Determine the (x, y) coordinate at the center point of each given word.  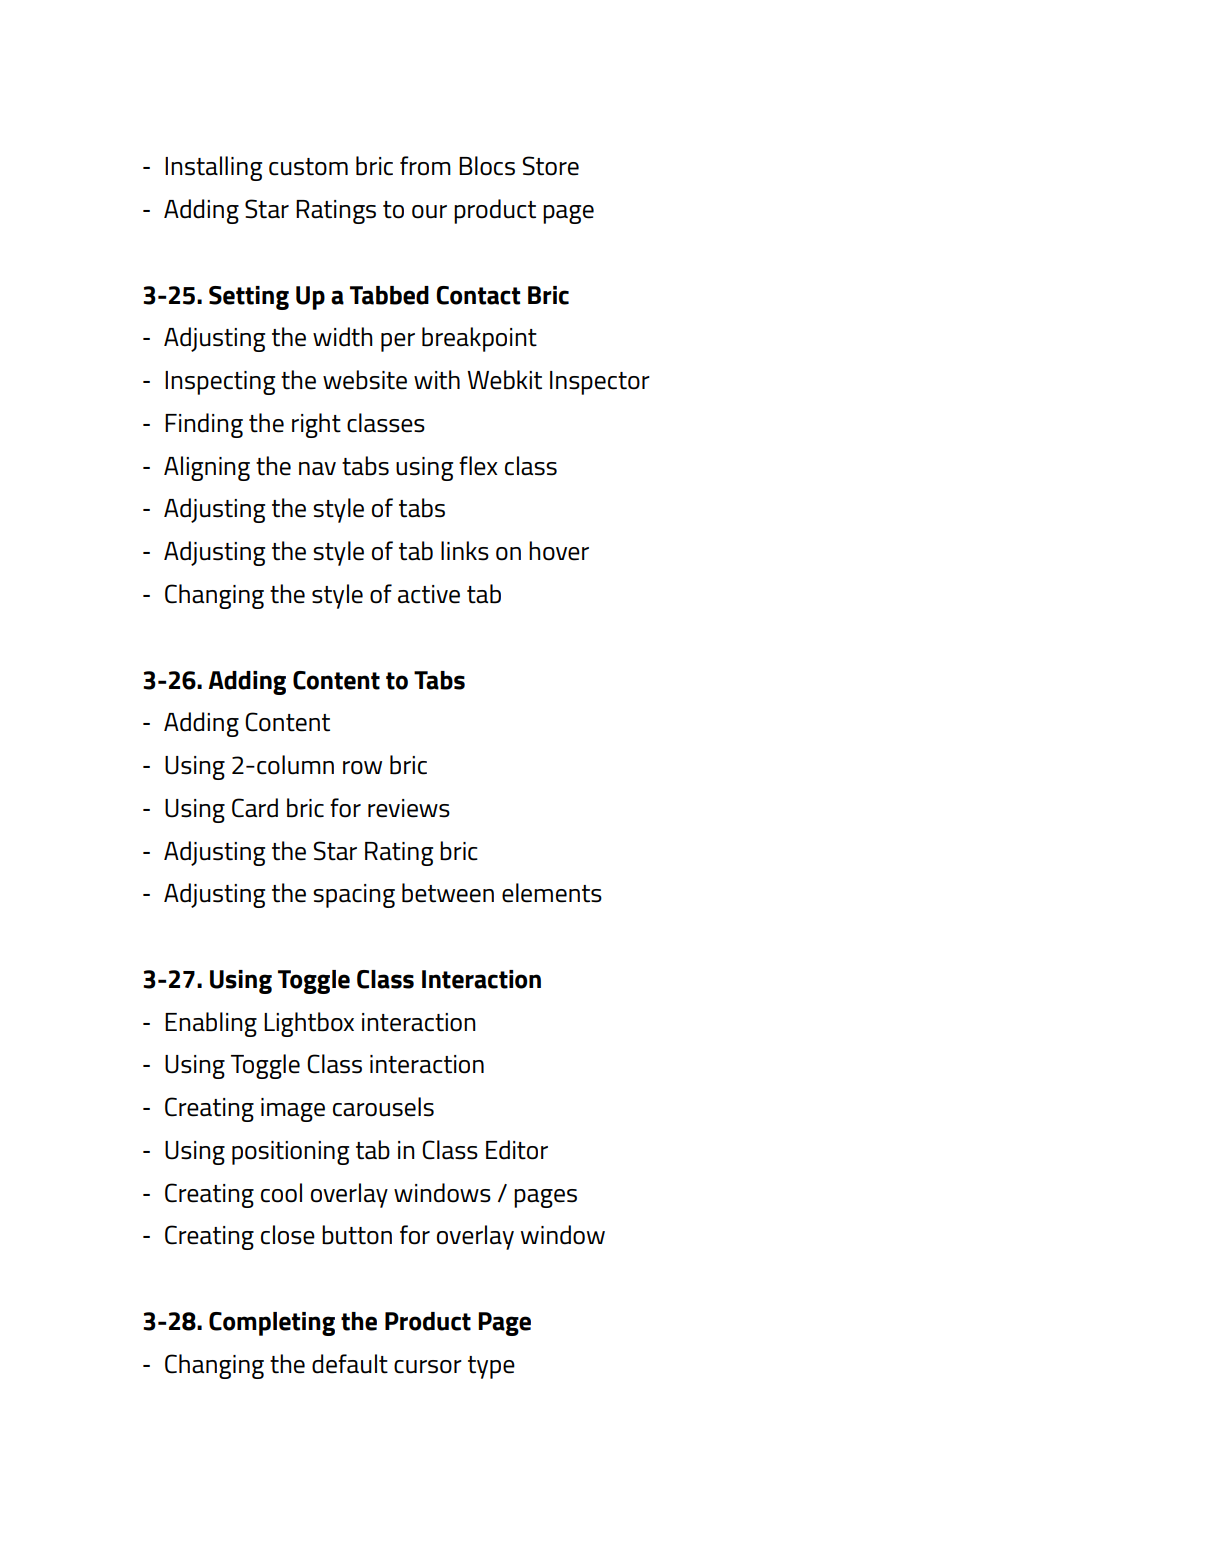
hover (559, 551)
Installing (213, 168)
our (429, 212)
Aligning (207, 468)
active (429, 594)
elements (552, 893)
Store (550, 166)
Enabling (211, 1024)
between (448, 893)
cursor (428, 1367)
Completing (272, 1324)
